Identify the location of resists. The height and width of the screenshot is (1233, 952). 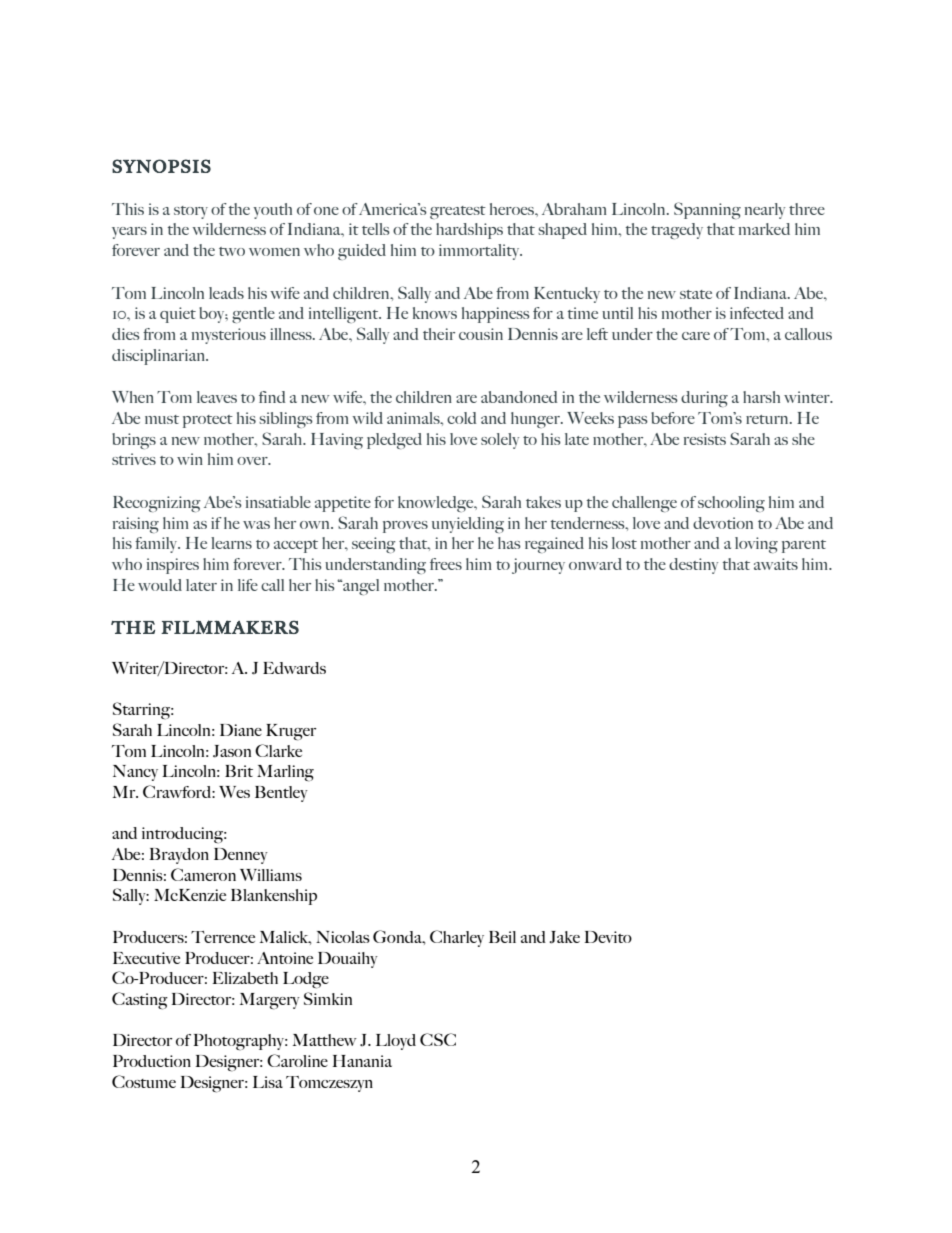
(705, 439).
